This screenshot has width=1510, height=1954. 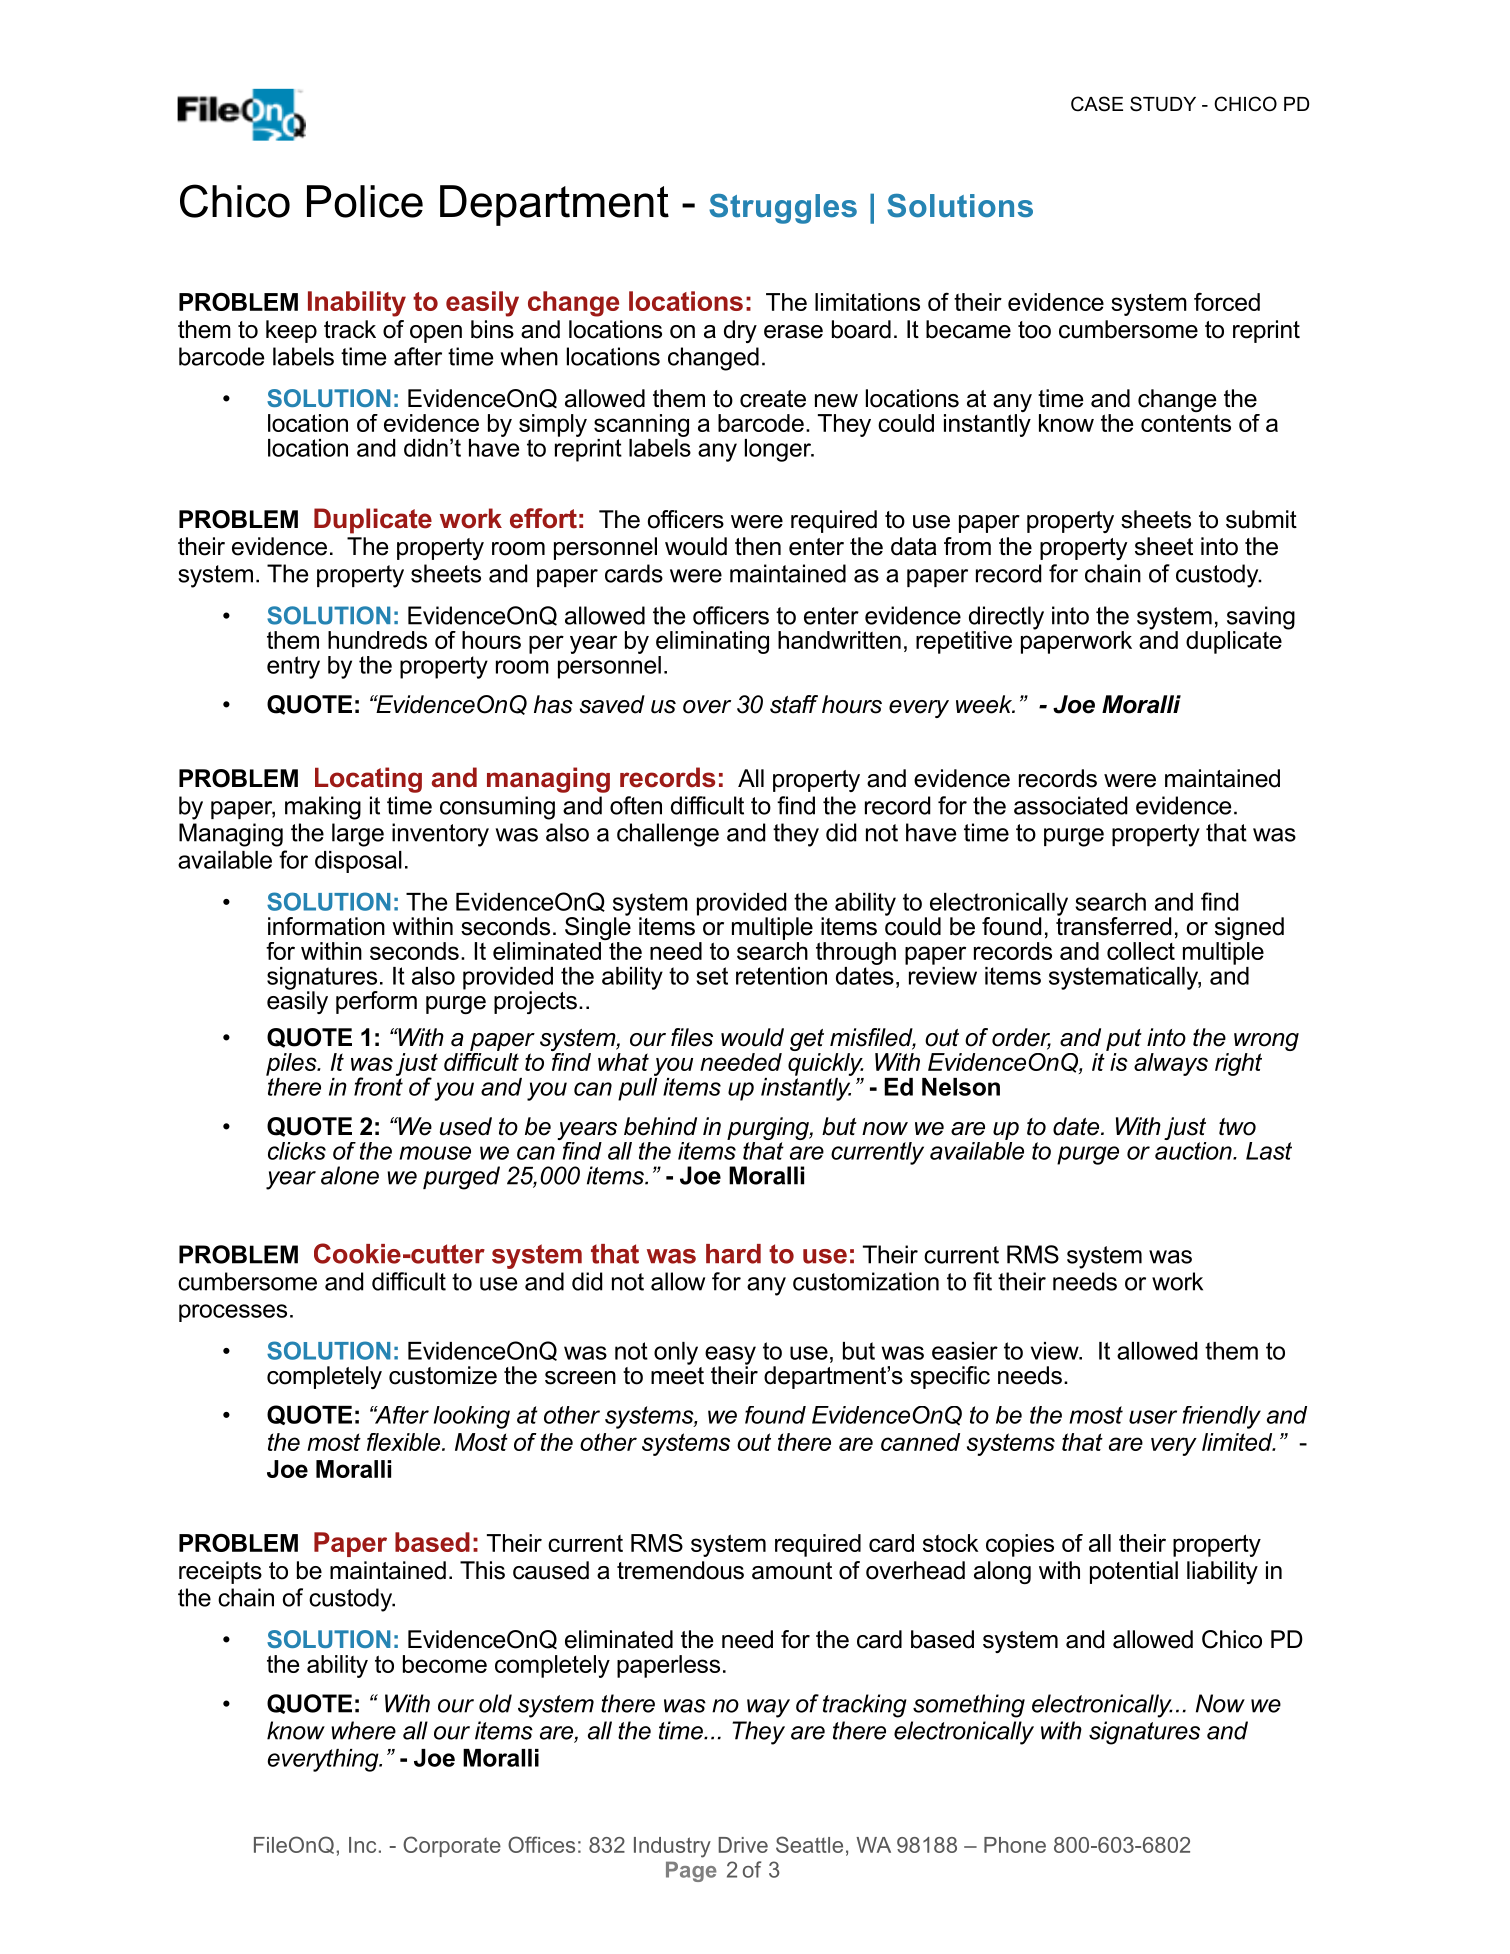 What do you see at coordinates (1141, 951) in the screenshot?
I see `collect` at bounding box center [1141, 951].
